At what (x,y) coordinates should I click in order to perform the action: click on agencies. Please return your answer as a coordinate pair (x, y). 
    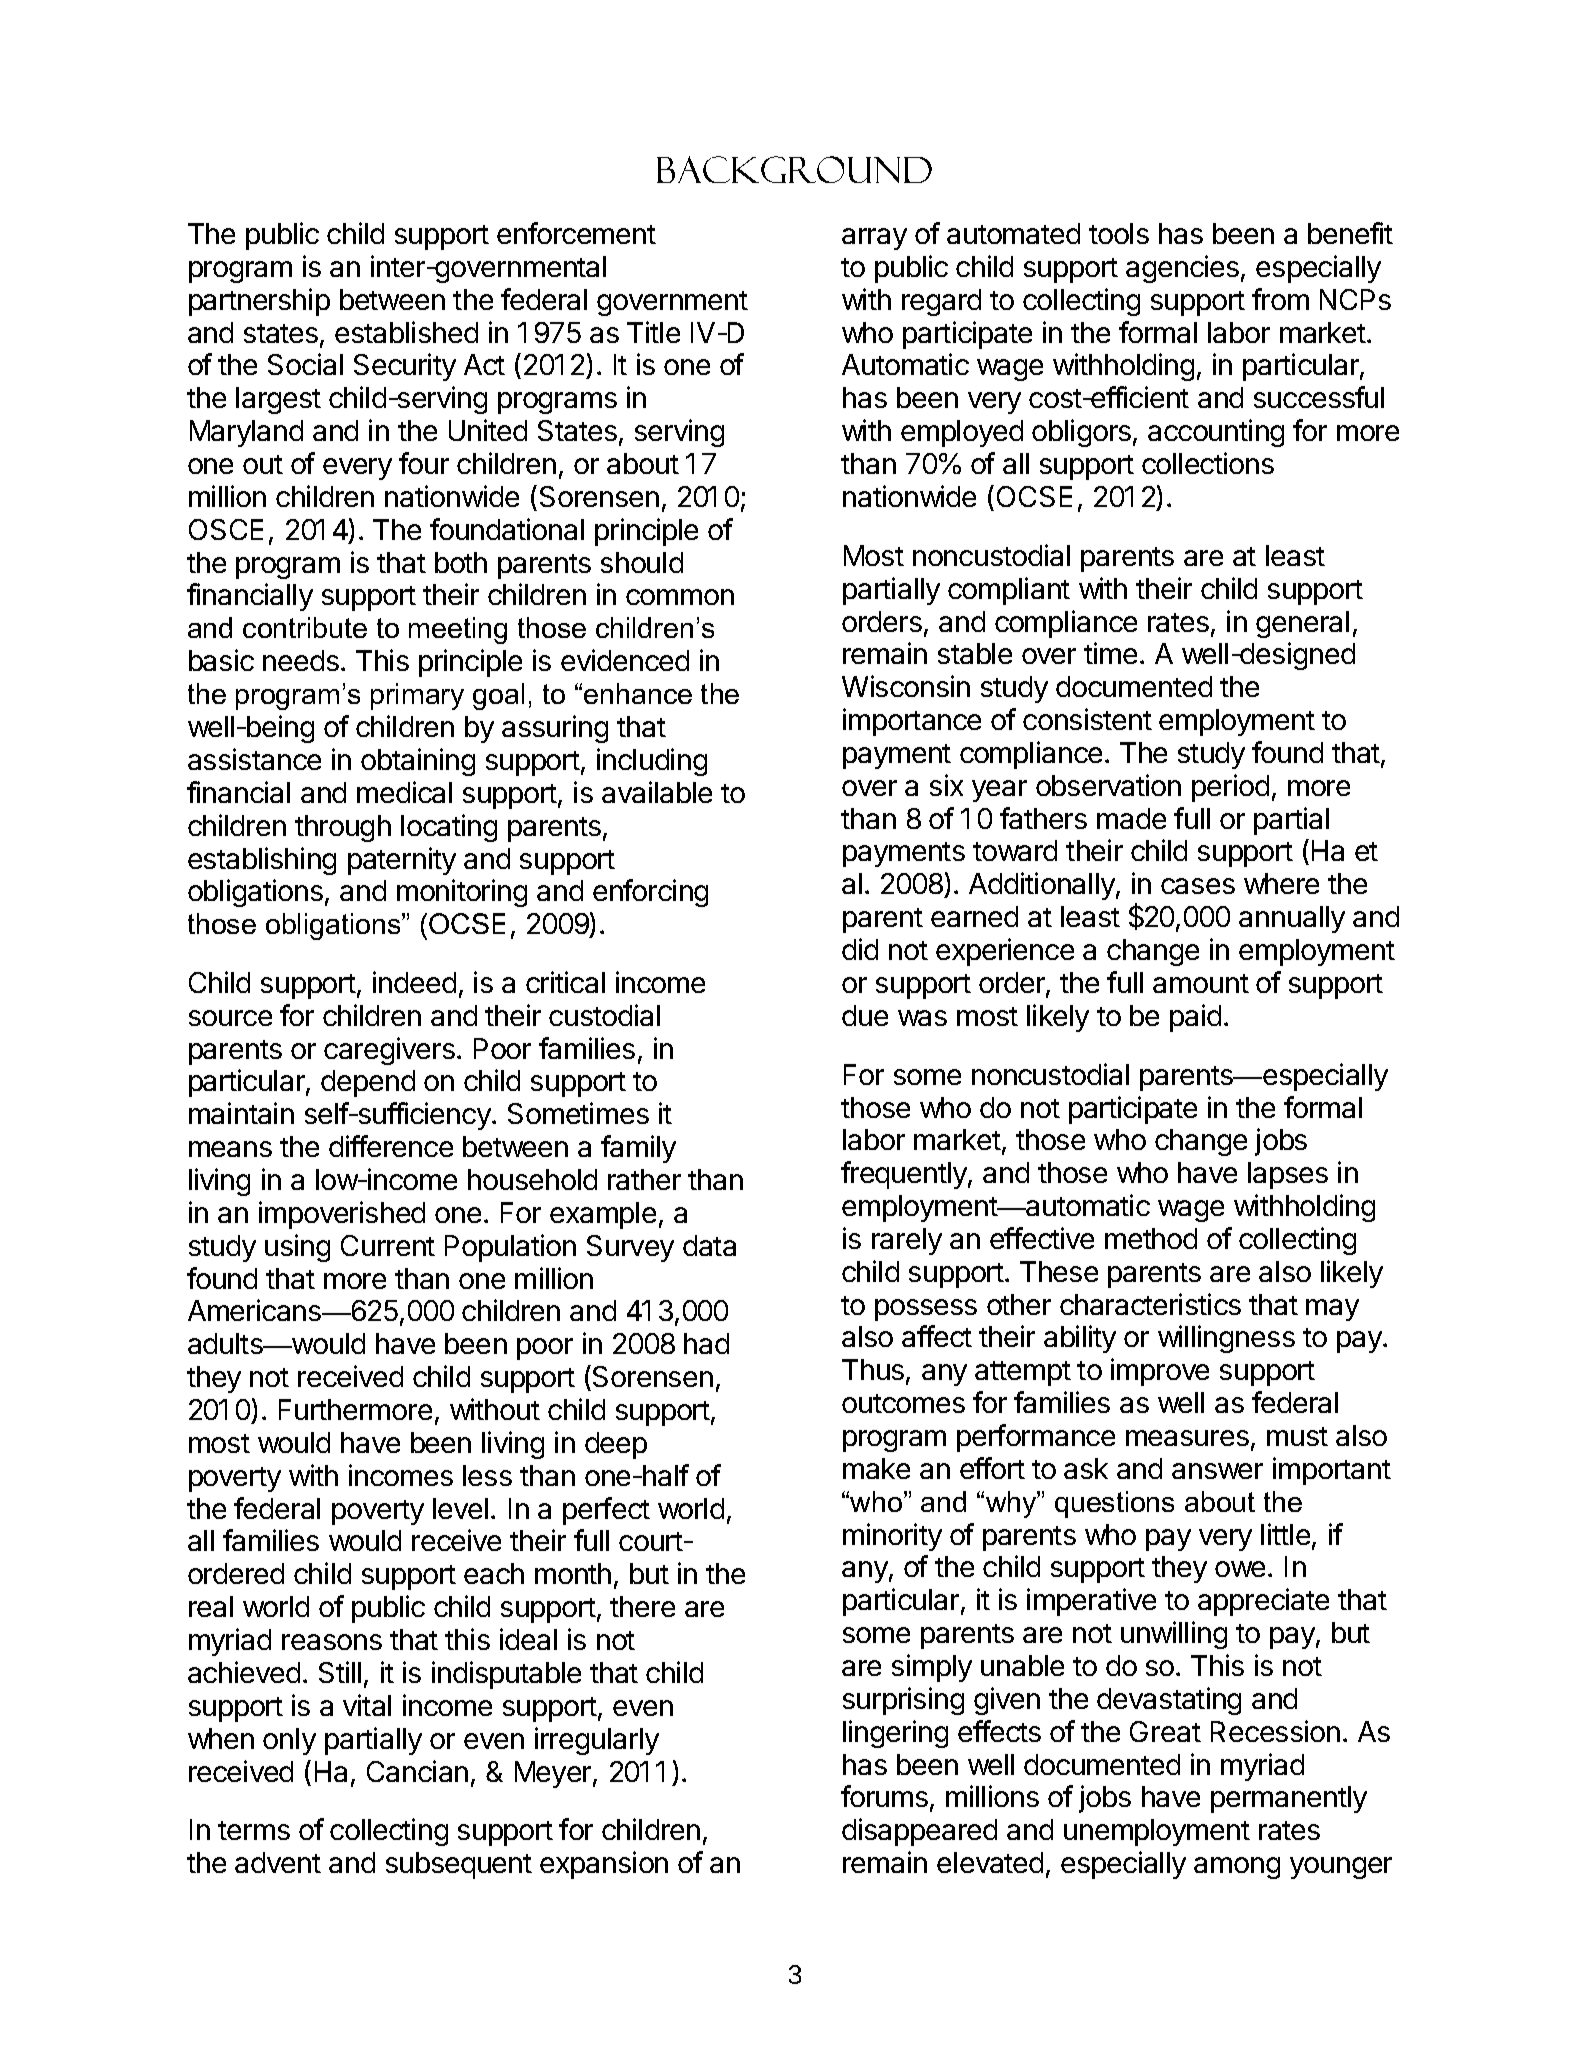
    Looking at the image, I should click on (1182, 269).
